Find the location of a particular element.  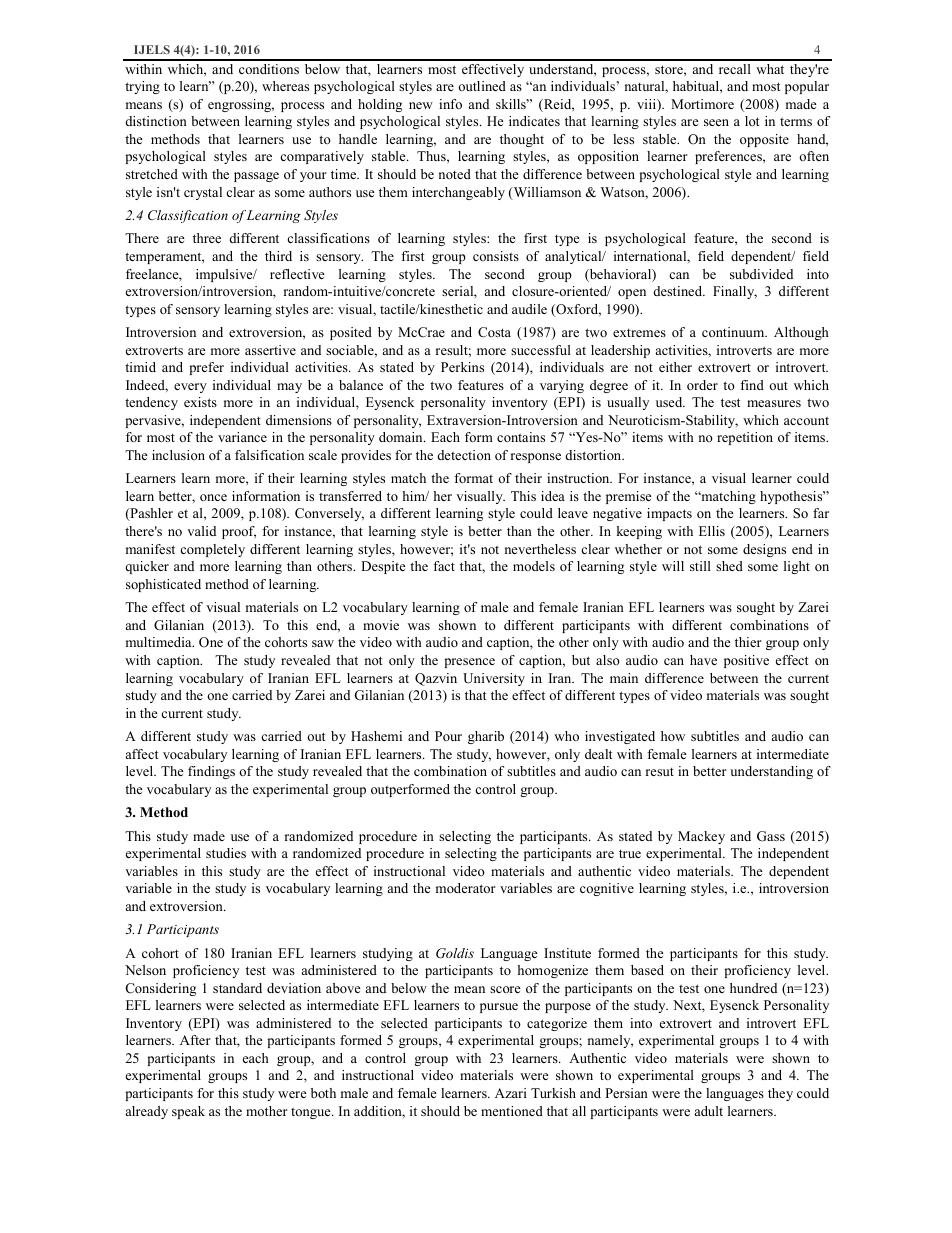

outlined is located at coordinates (482, 86).
